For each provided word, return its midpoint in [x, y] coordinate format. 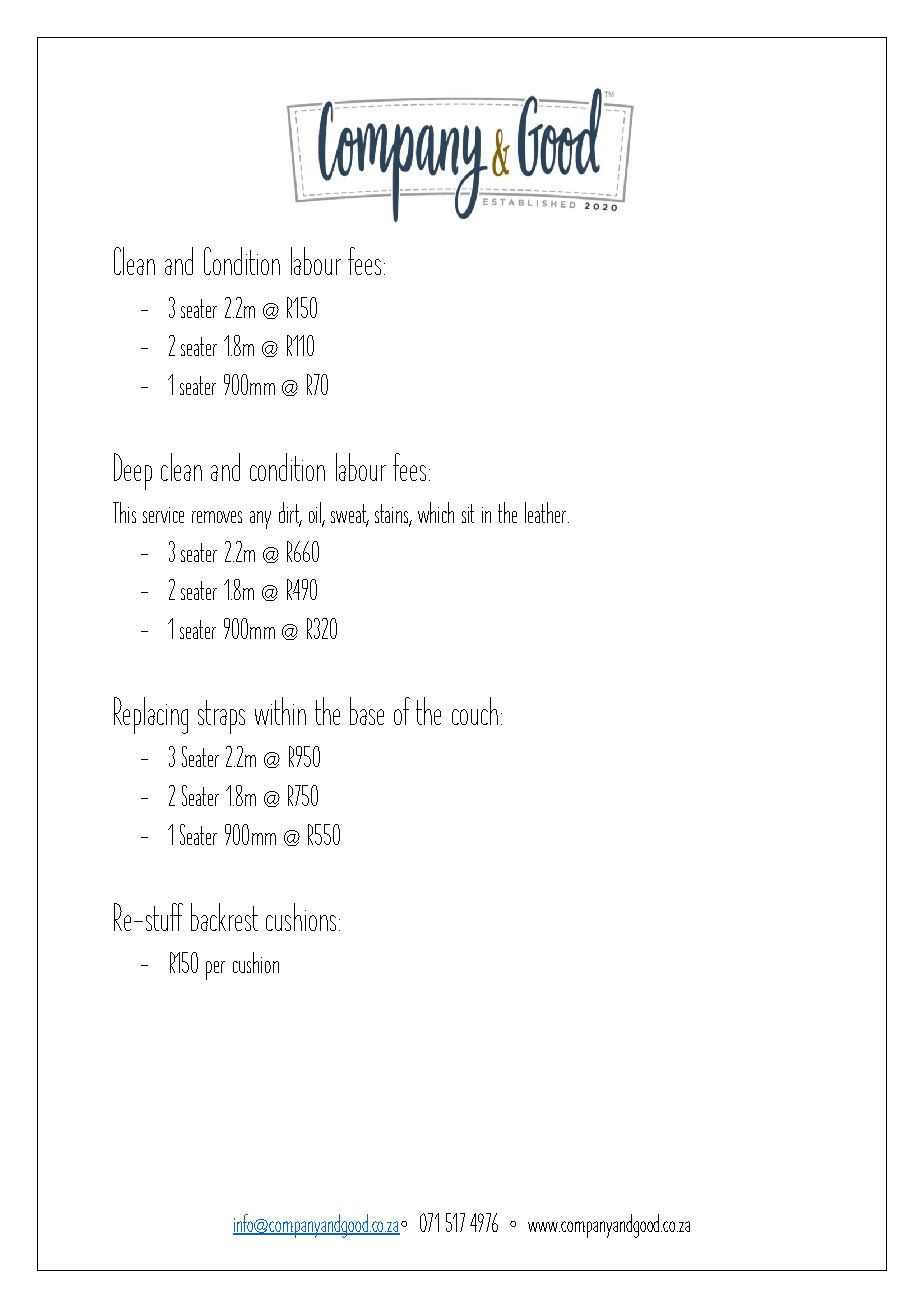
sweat [350, 515]
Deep [133, 471]
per [215, 970]
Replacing [151, 715]
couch [475, 711]
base [367, 711]
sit [468, 513]
